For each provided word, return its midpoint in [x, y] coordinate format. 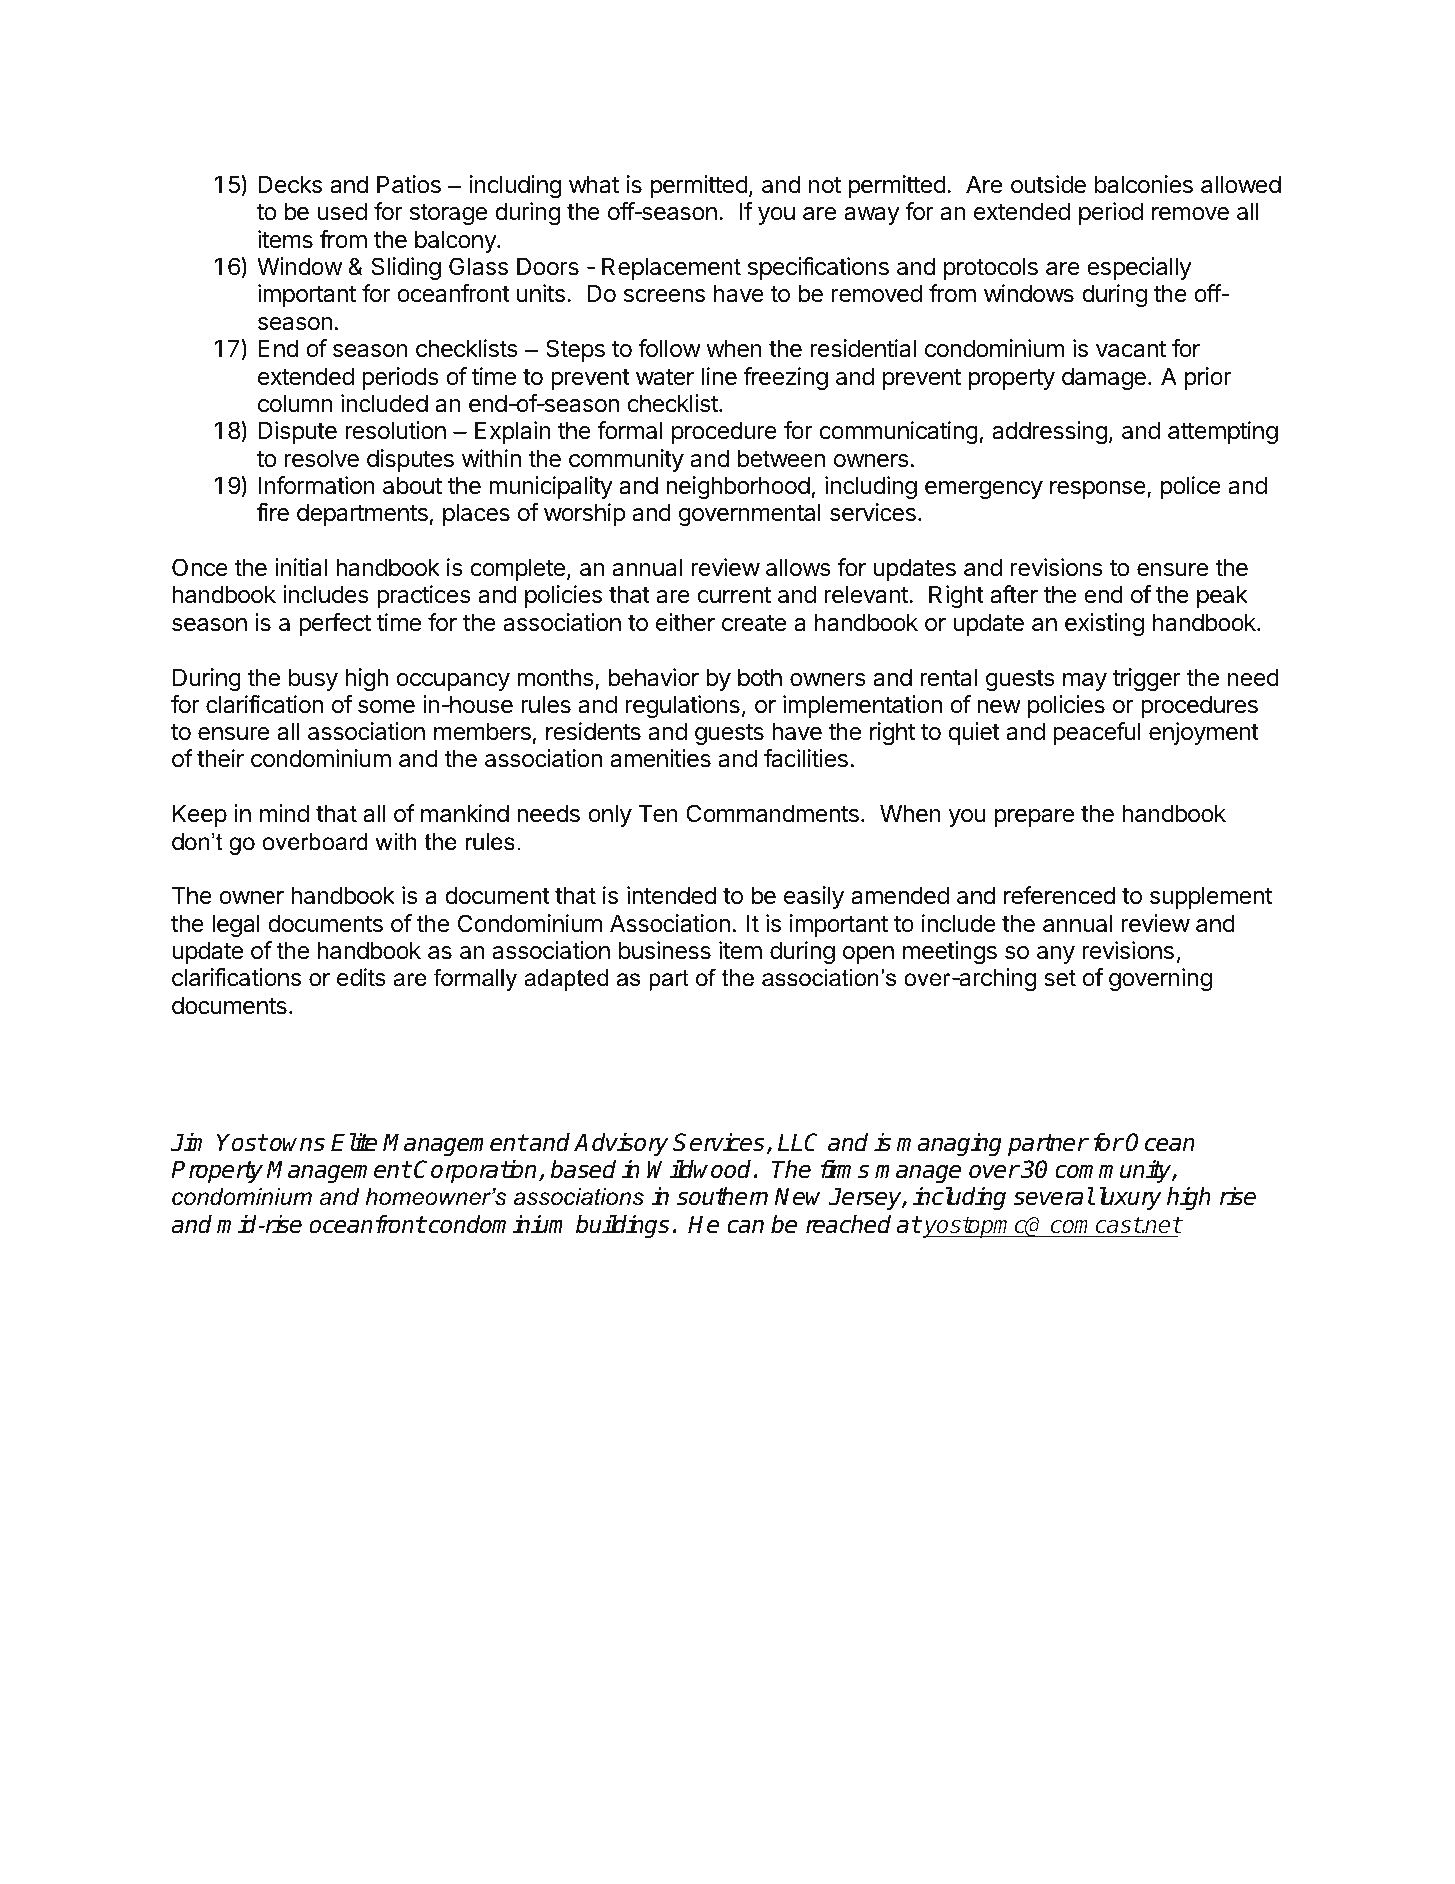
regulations [683, 706]
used [342, 211]
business [665, 950]
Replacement [671, 268]
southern [722, 1196]
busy [313, 679]
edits [361, 977]
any [1056, 955]
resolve [322, 458]
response [1099, 490]
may [1085, 682]
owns [296, 1144]
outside [1048, 184]
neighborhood [738, 487]
